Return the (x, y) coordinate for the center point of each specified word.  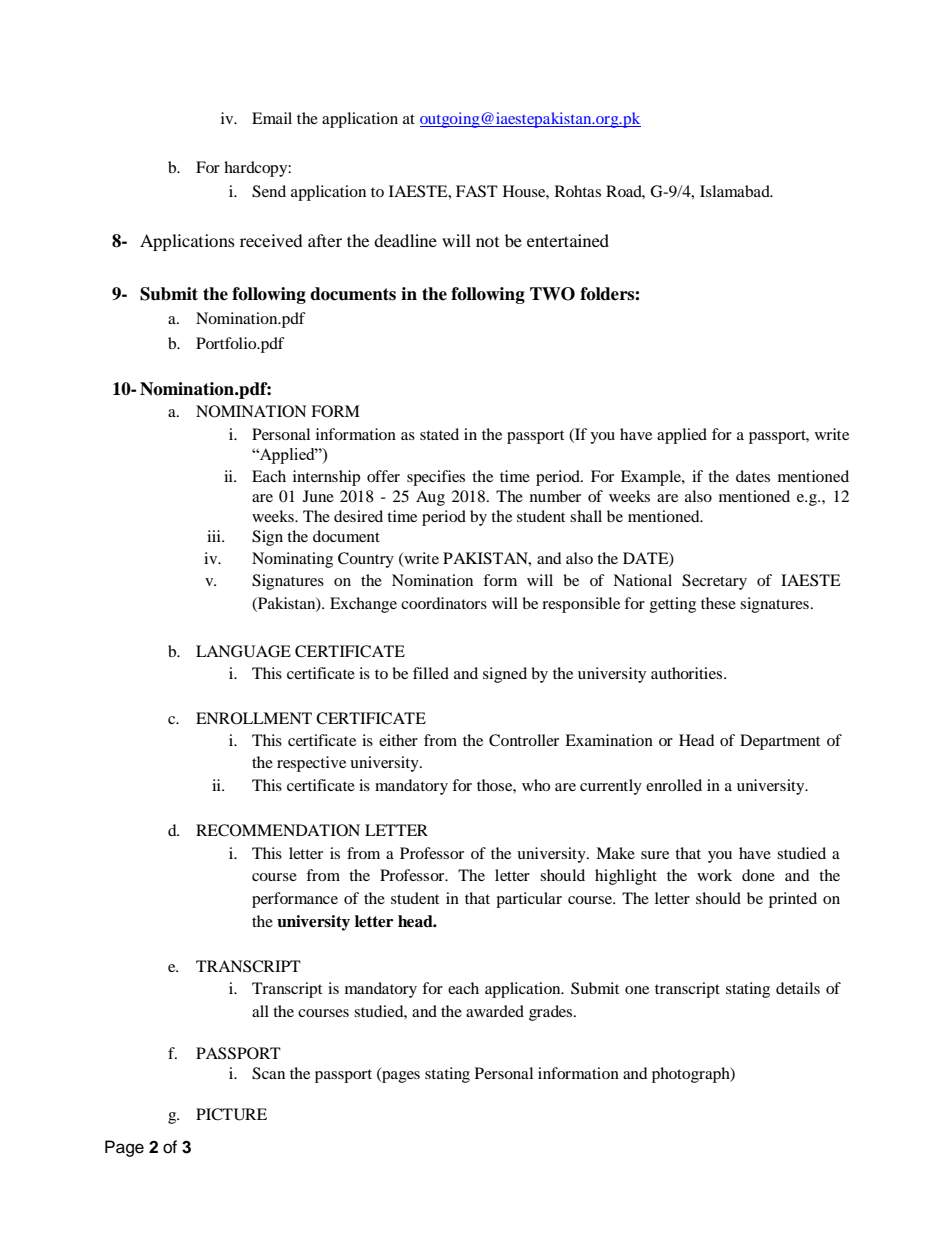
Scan (268, 1073)
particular (529, 900)
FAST (477, 191)
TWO (552, 294)
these (718, 603)
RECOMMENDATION (278, 830)
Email (272, 118)
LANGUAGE (243, 651)
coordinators (444, 603)
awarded (495, 1011)
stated (439, 434)
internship (326, 478)
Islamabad (736, 191)
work (714, 875)
